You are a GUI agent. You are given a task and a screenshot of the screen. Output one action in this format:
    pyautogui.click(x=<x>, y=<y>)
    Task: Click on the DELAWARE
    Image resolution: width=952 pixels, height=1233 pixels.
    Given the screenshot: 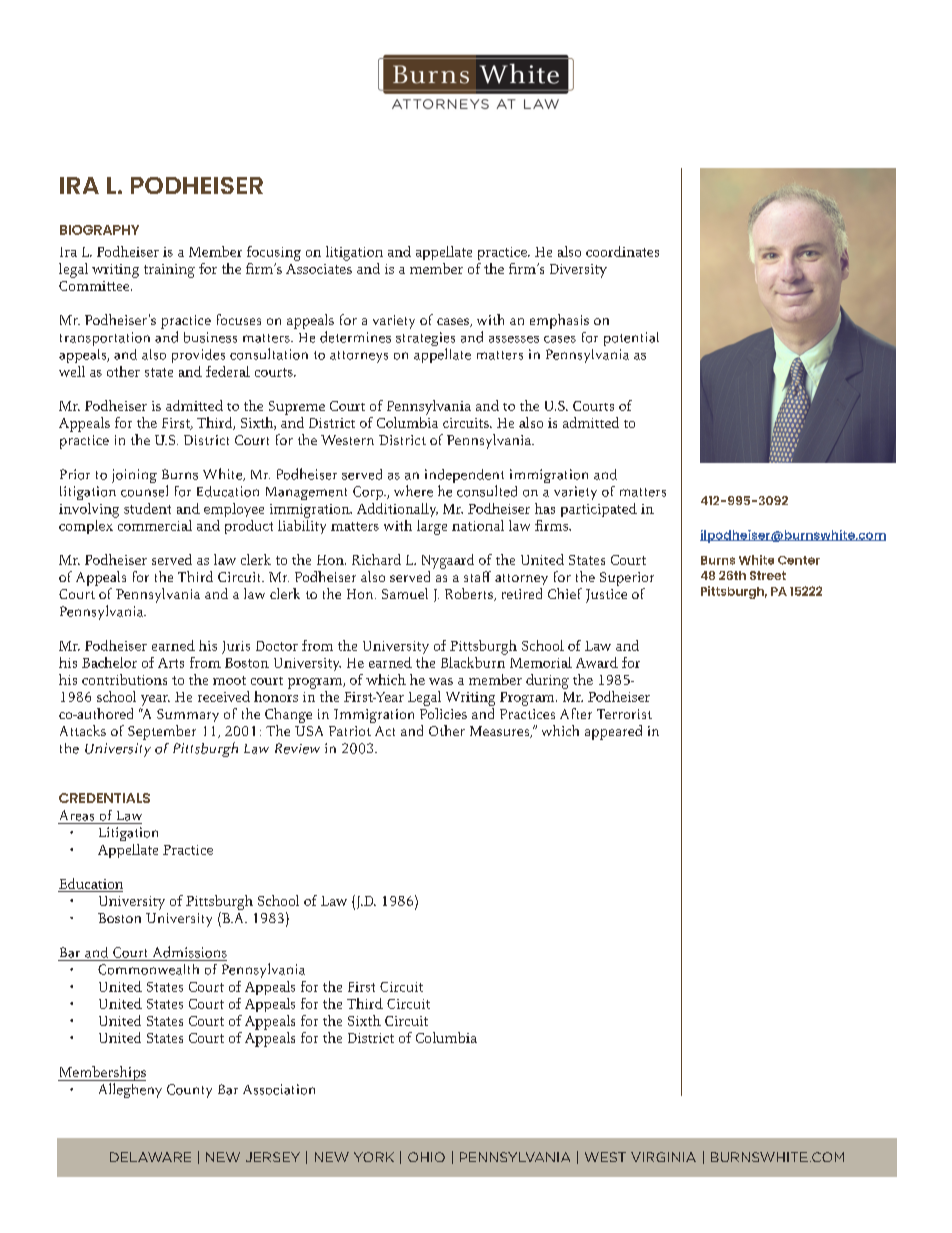 What is the action you would take?
    pyautogui.click(x=150, y=1157)
